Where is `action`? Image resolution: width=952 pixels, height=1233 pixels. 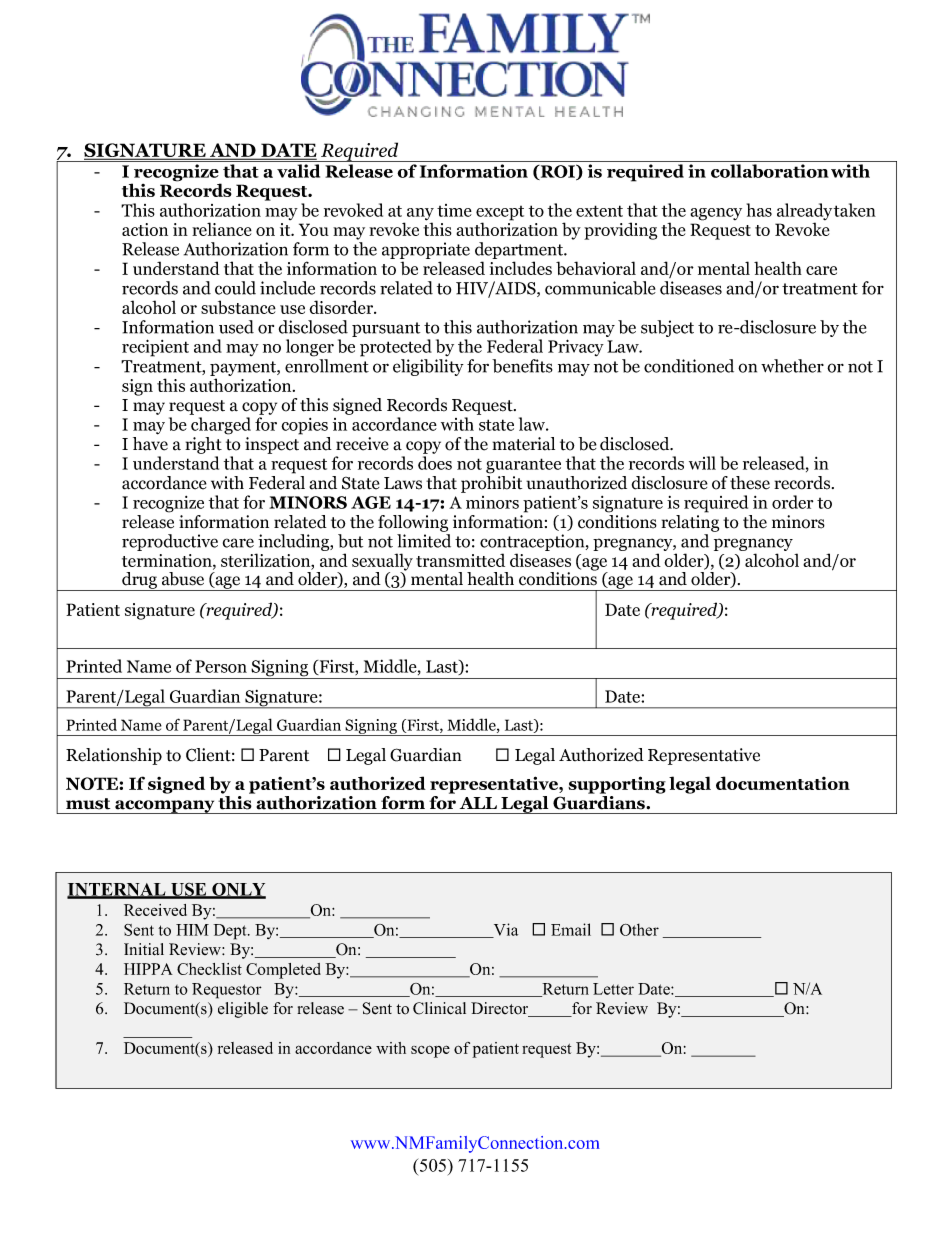 action is located at coordinates (145, 229).
